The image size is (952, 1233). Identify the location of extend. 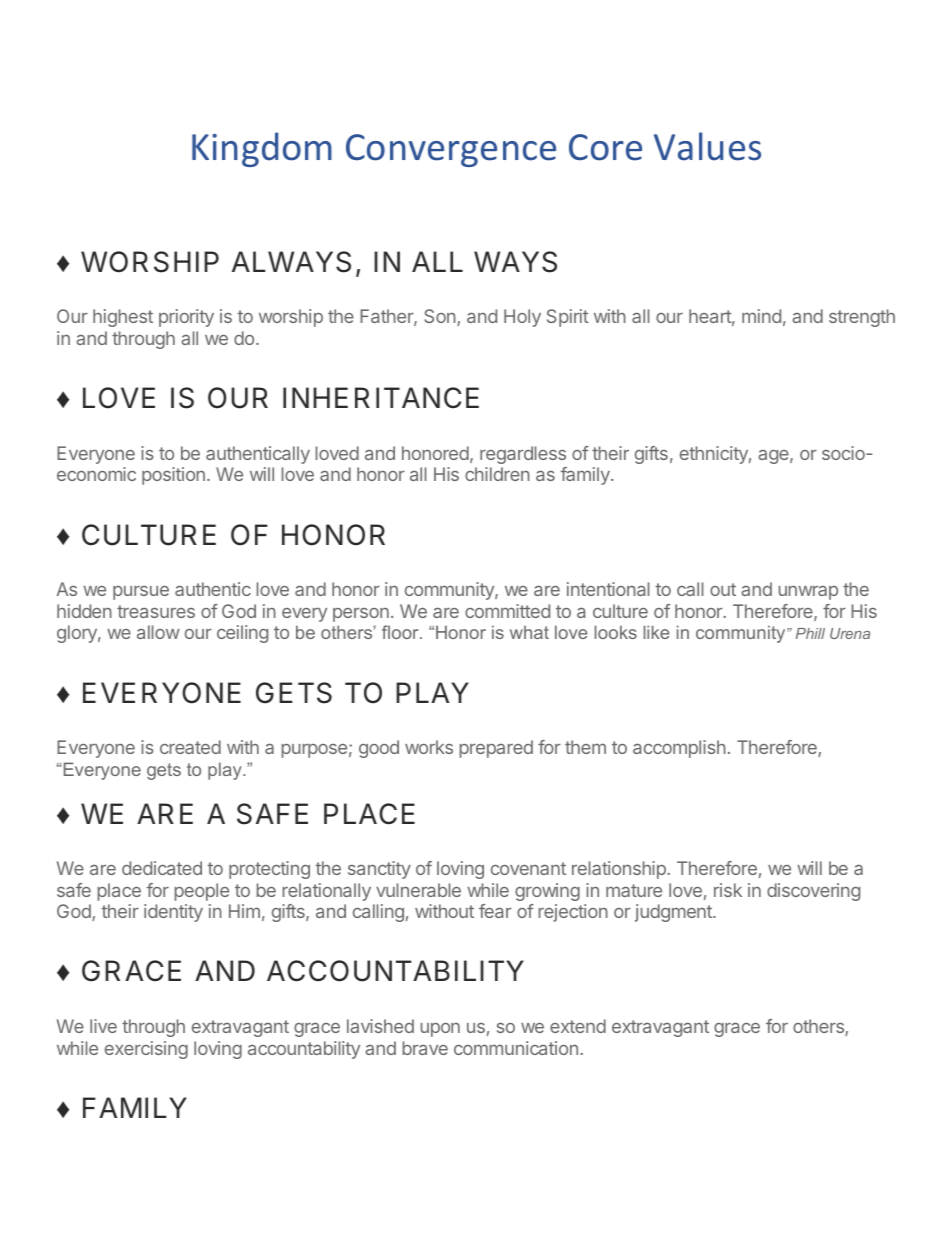
(578, 1026).
